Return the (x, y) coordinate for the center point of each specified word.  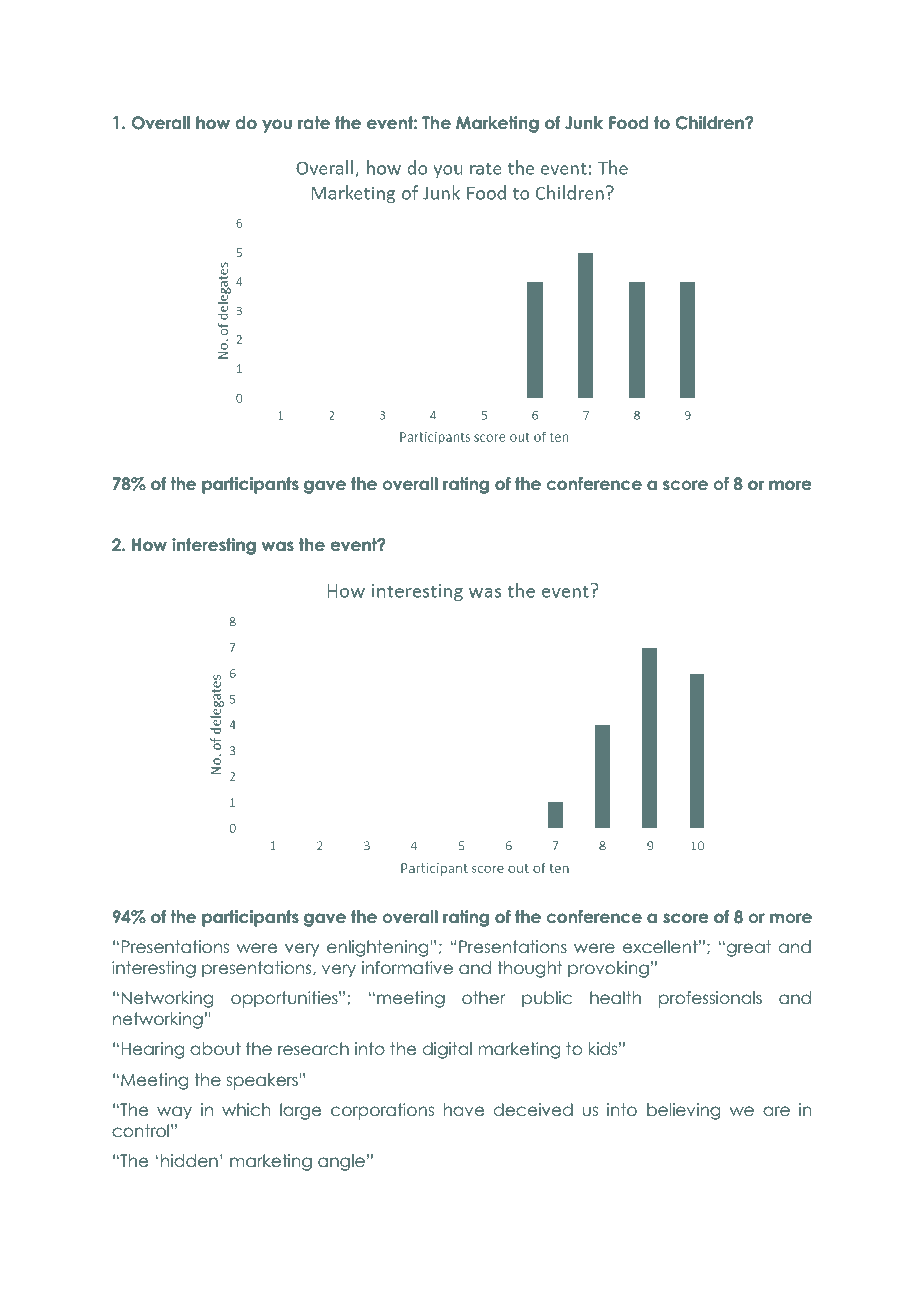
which (246, 1110)
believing (683, 1111)
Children (711, 123)
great (749, 948)
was (278, 546)
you (277, 126)
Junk (584, 123)
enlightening (379, 948)
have (464, 1110)
